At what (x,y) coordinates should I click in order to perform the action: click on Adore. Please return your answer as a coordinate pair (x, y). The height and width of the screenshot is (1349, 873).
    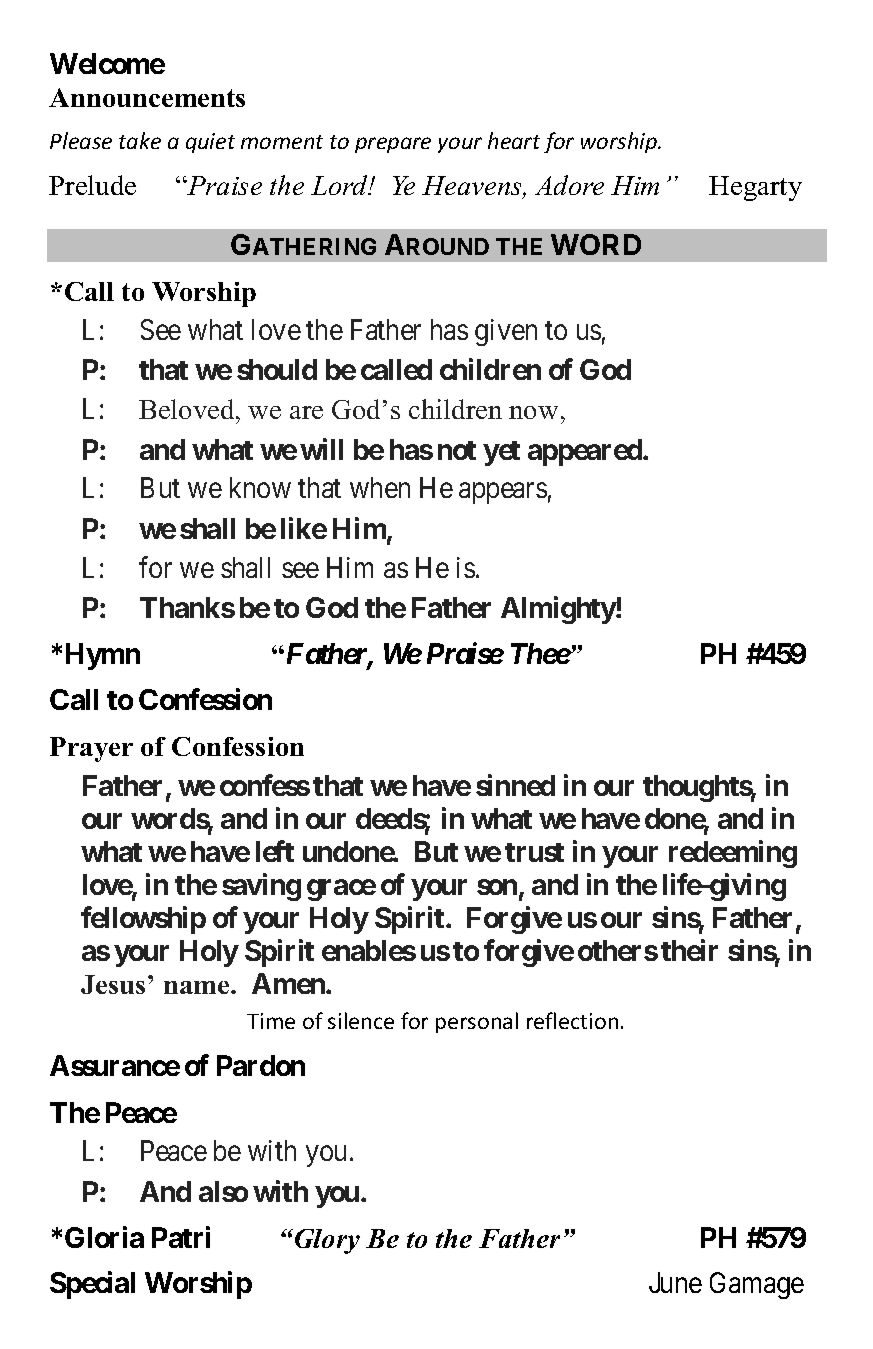
    Looking at the image, I should click on (569, 185).
